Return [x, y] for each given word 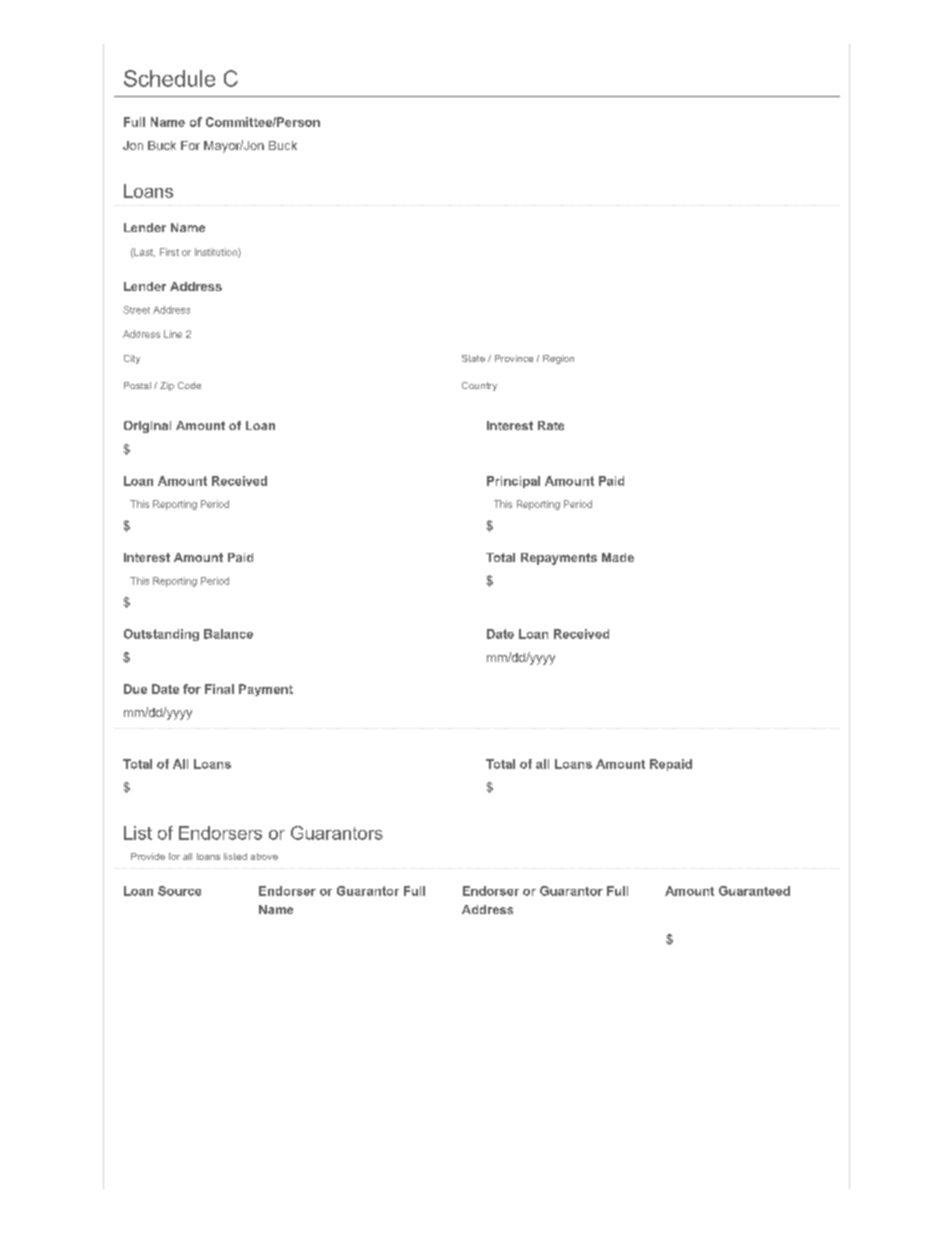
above [264, 856]
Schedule [169, 78]
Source [179, 891]
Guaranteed [754, 891]
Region [558, 359]
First [169, 252]
